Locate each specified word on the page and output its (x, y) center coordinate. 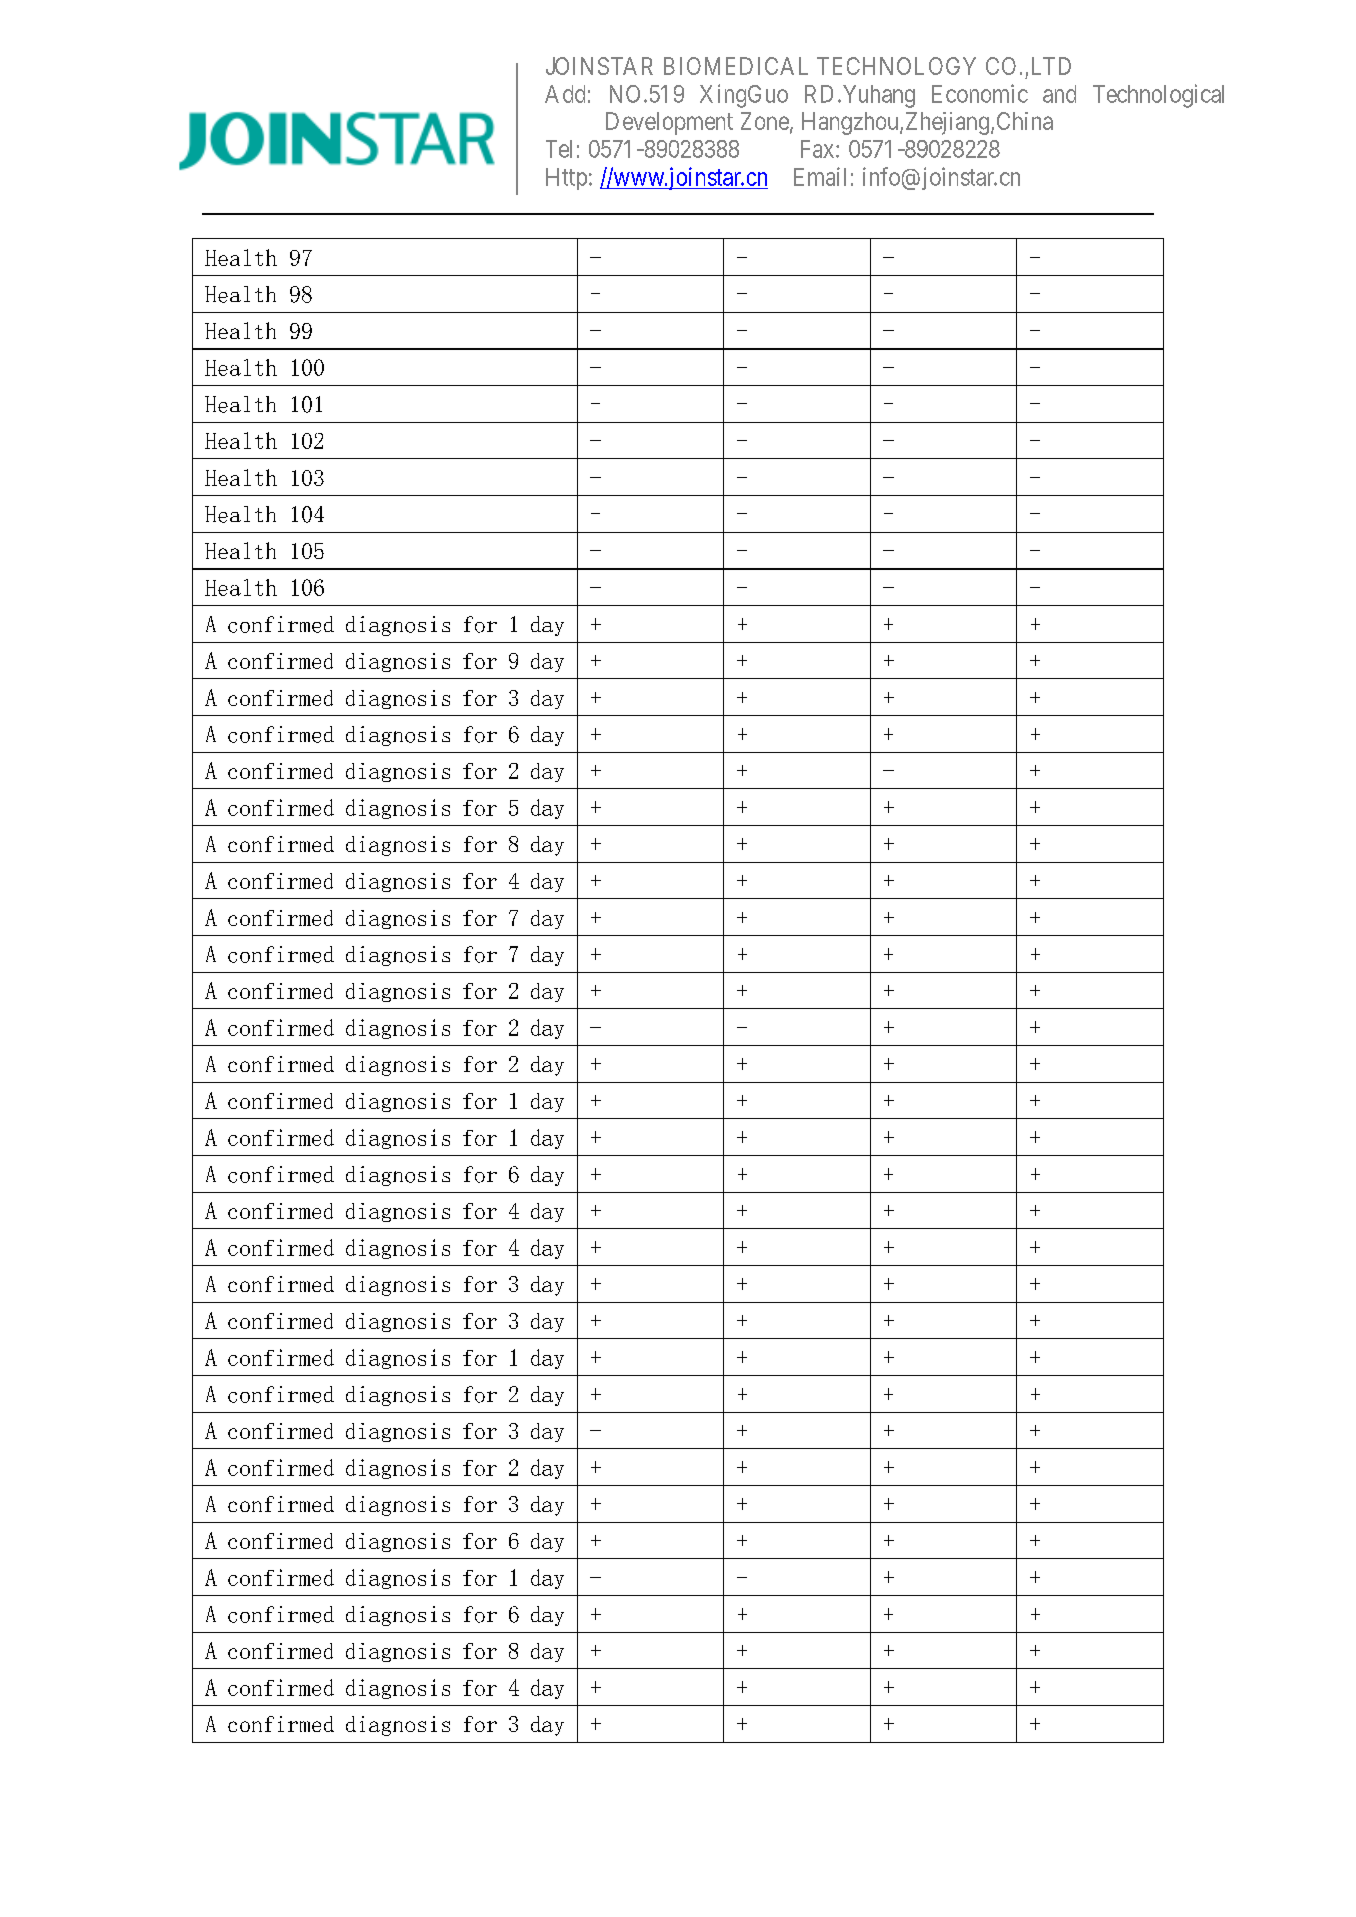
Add (565, 94)
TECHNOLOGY (896, 66)
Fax (819, 149)
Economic (980, 93)
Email (820, 176)
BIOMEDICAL (736, 66)
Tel (559, 149)
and (1059, 94)
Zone (765, 121)
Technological (1158, 96)
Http (566, 179)
